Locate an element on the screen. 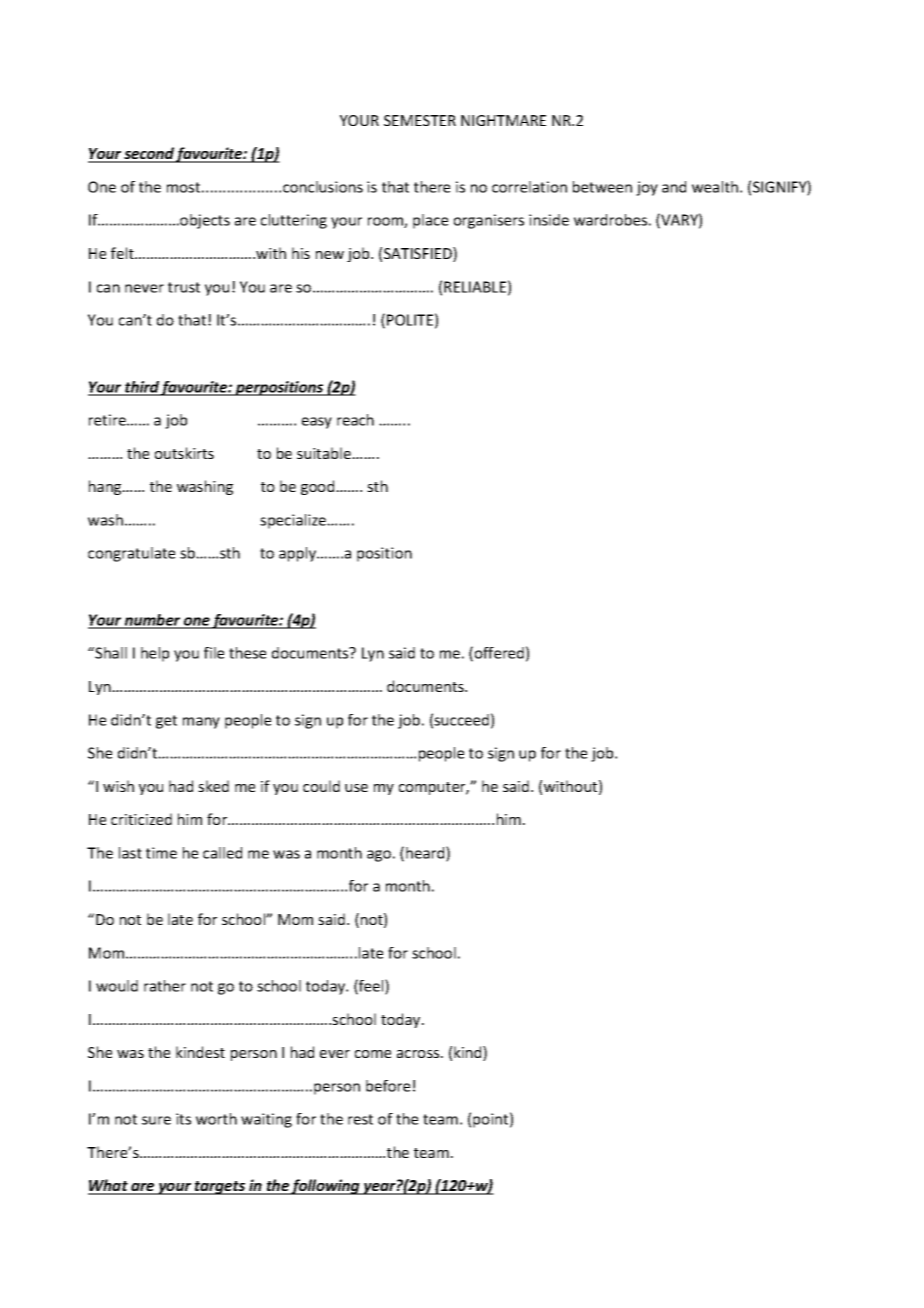 The height and width of the screenshot is (1308, 924). ago is located at coordinates (379, 856).
